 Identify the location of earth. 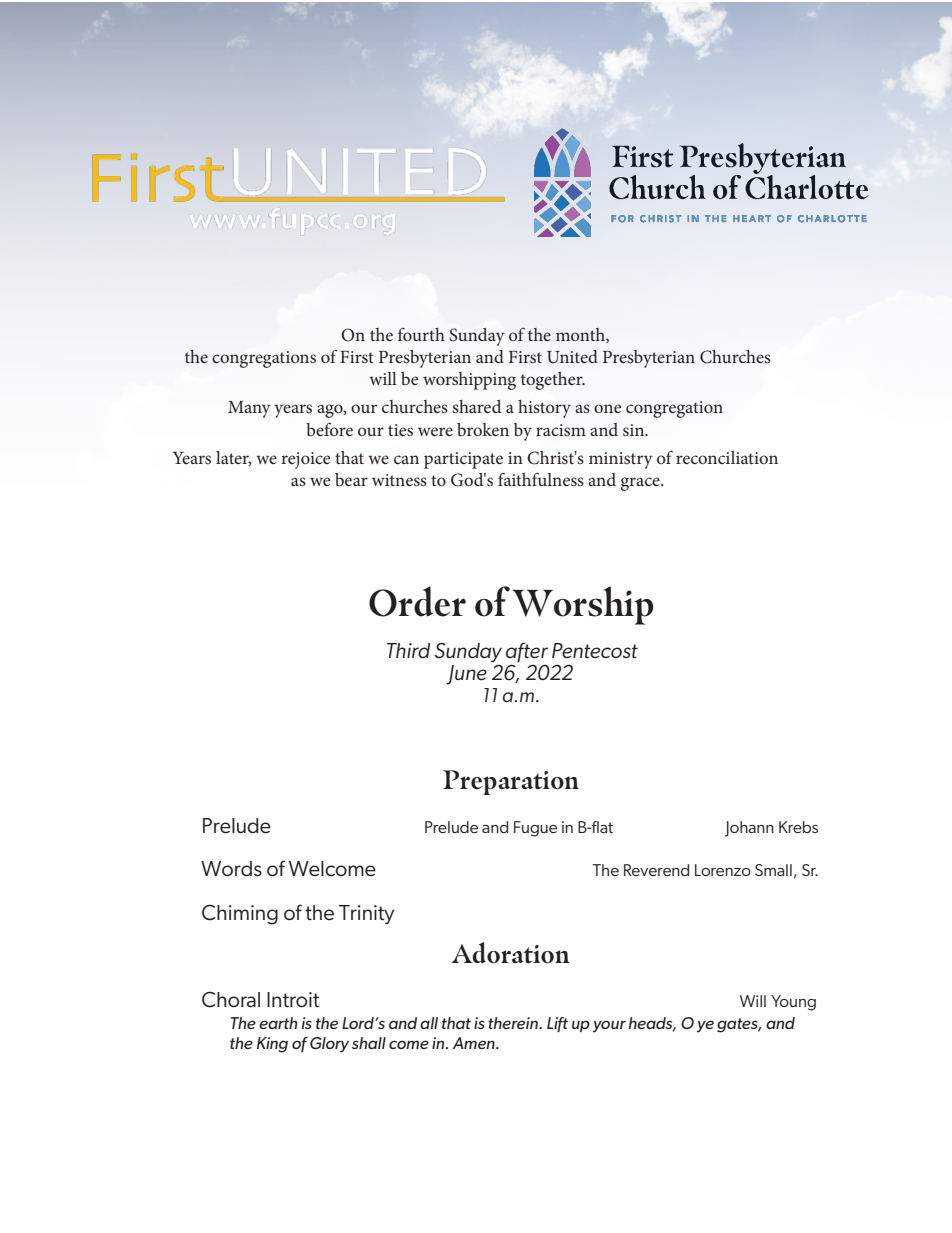
(278, 1023).
